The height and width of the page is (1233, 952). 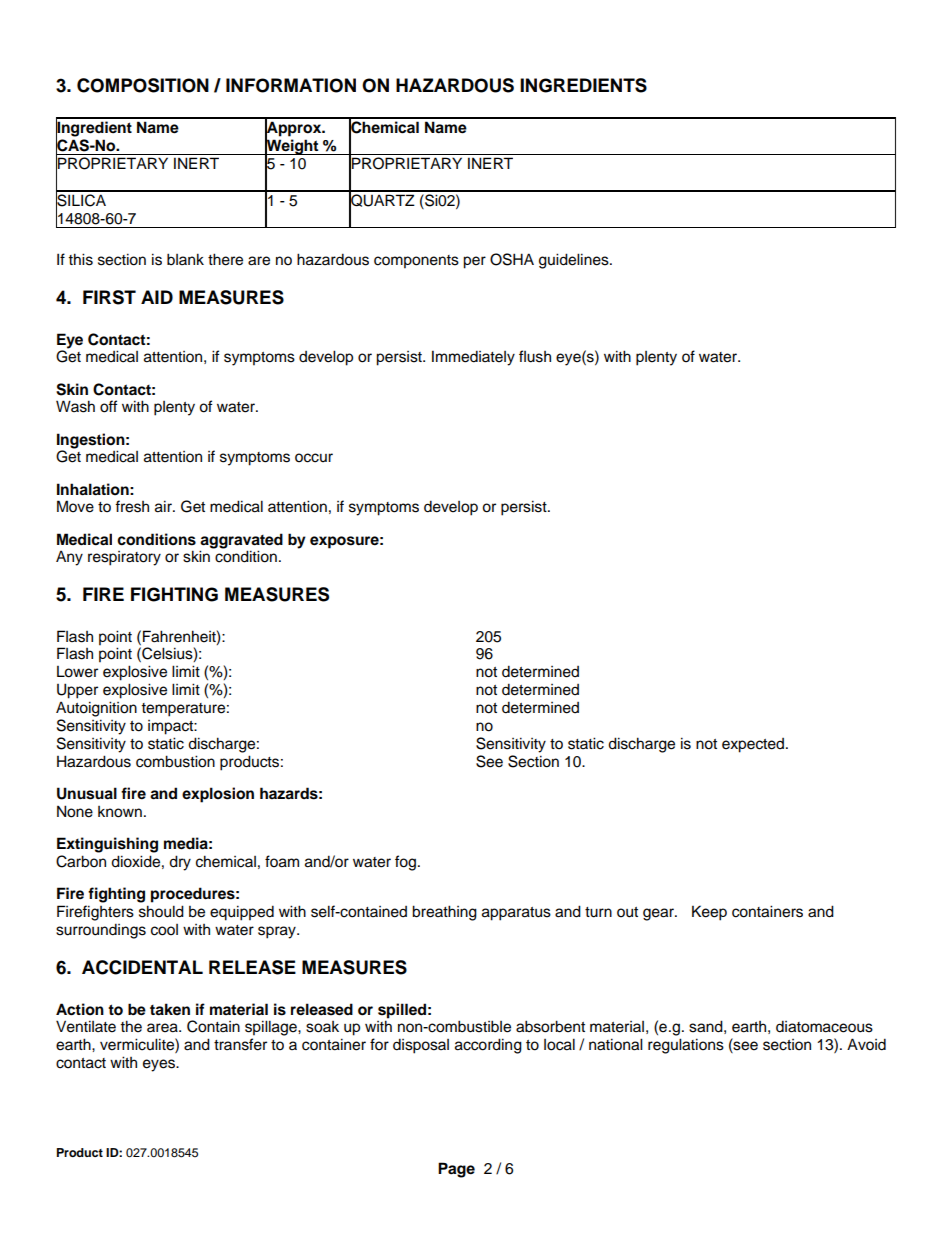 I want to click on eyes, so click(x=160, y=1065).
